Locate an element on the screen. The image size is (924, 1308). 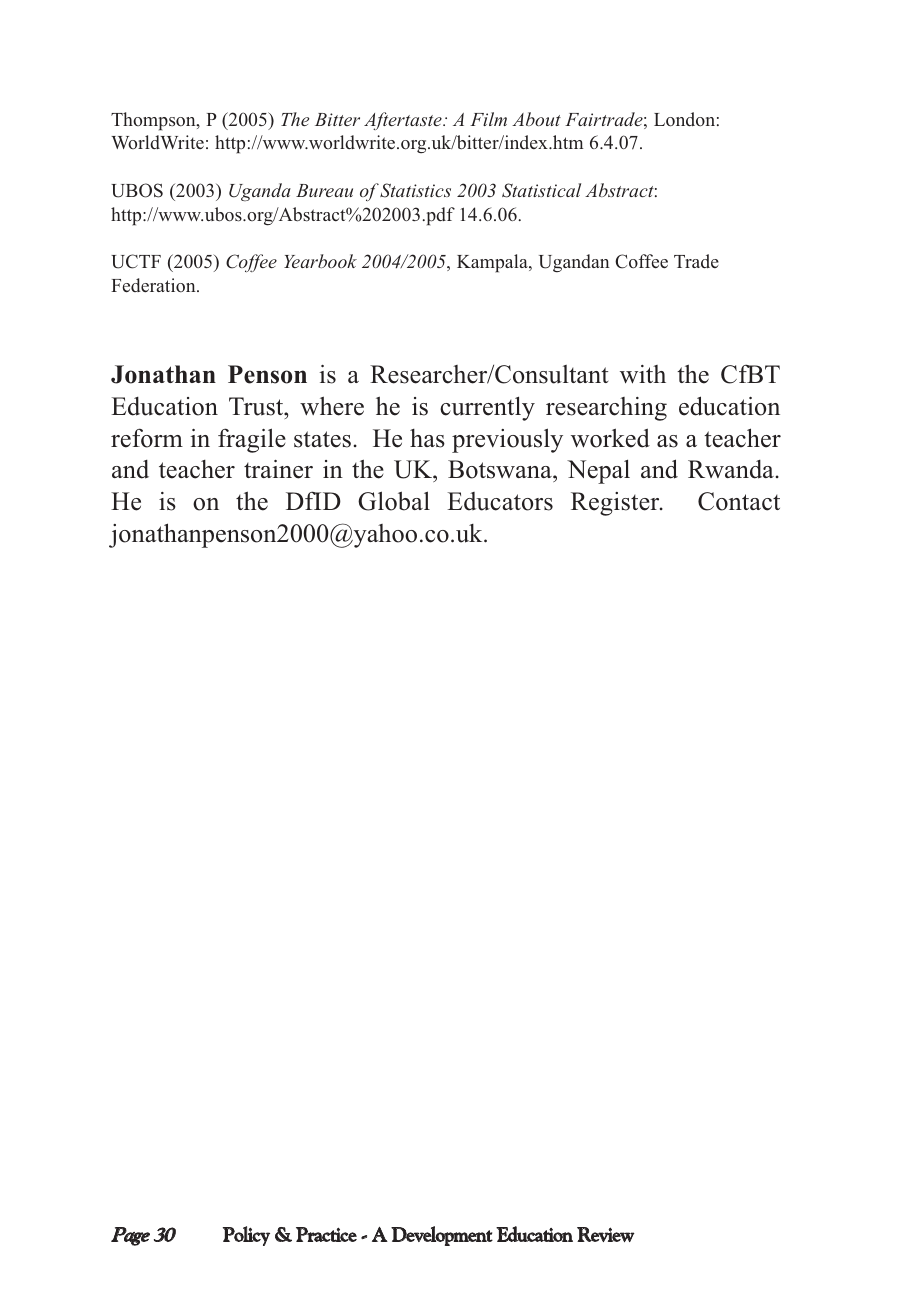
Global is located at coordinates (394, 501).
